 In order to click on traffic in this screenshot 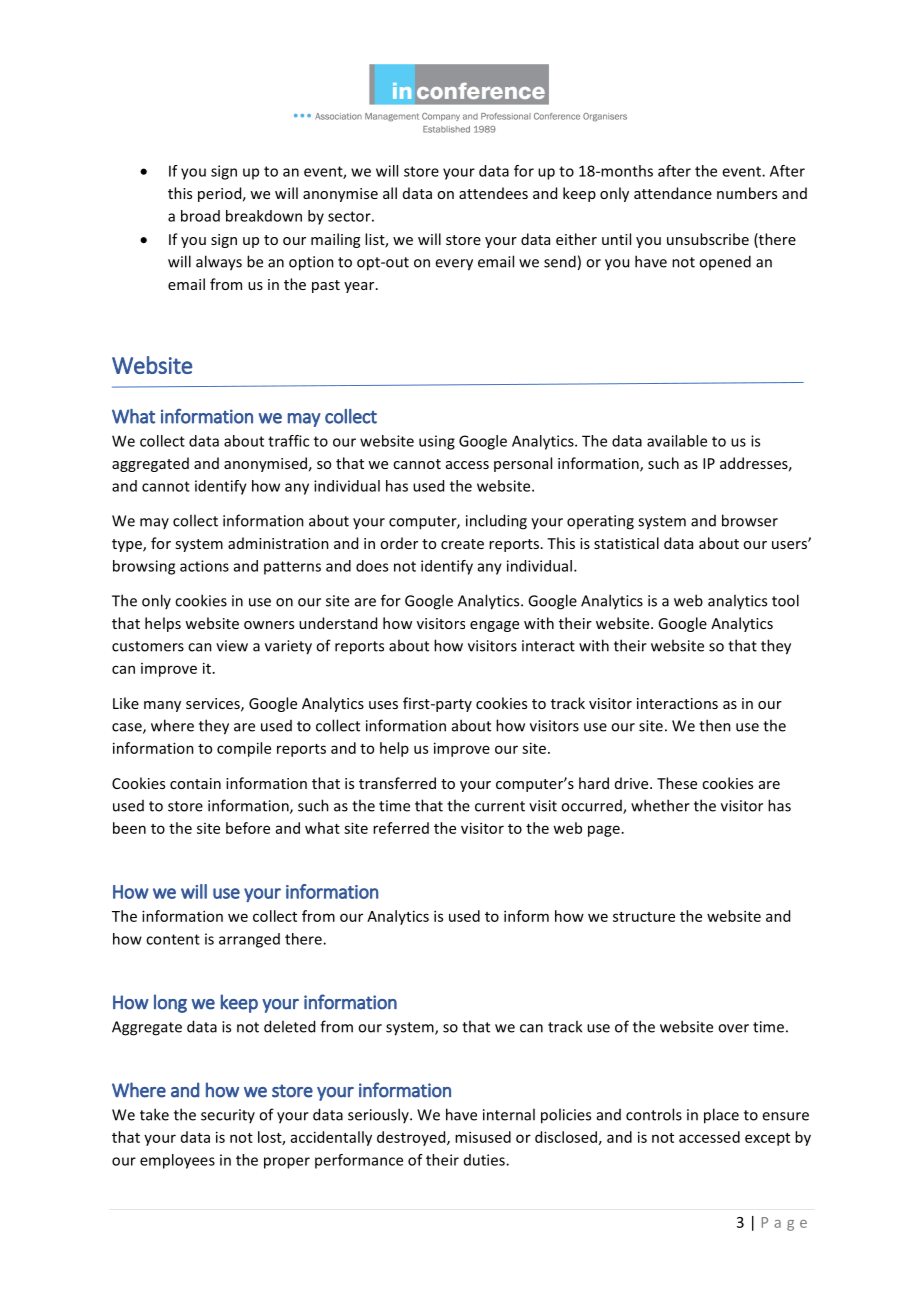, I will do `click(288, 441)`.
